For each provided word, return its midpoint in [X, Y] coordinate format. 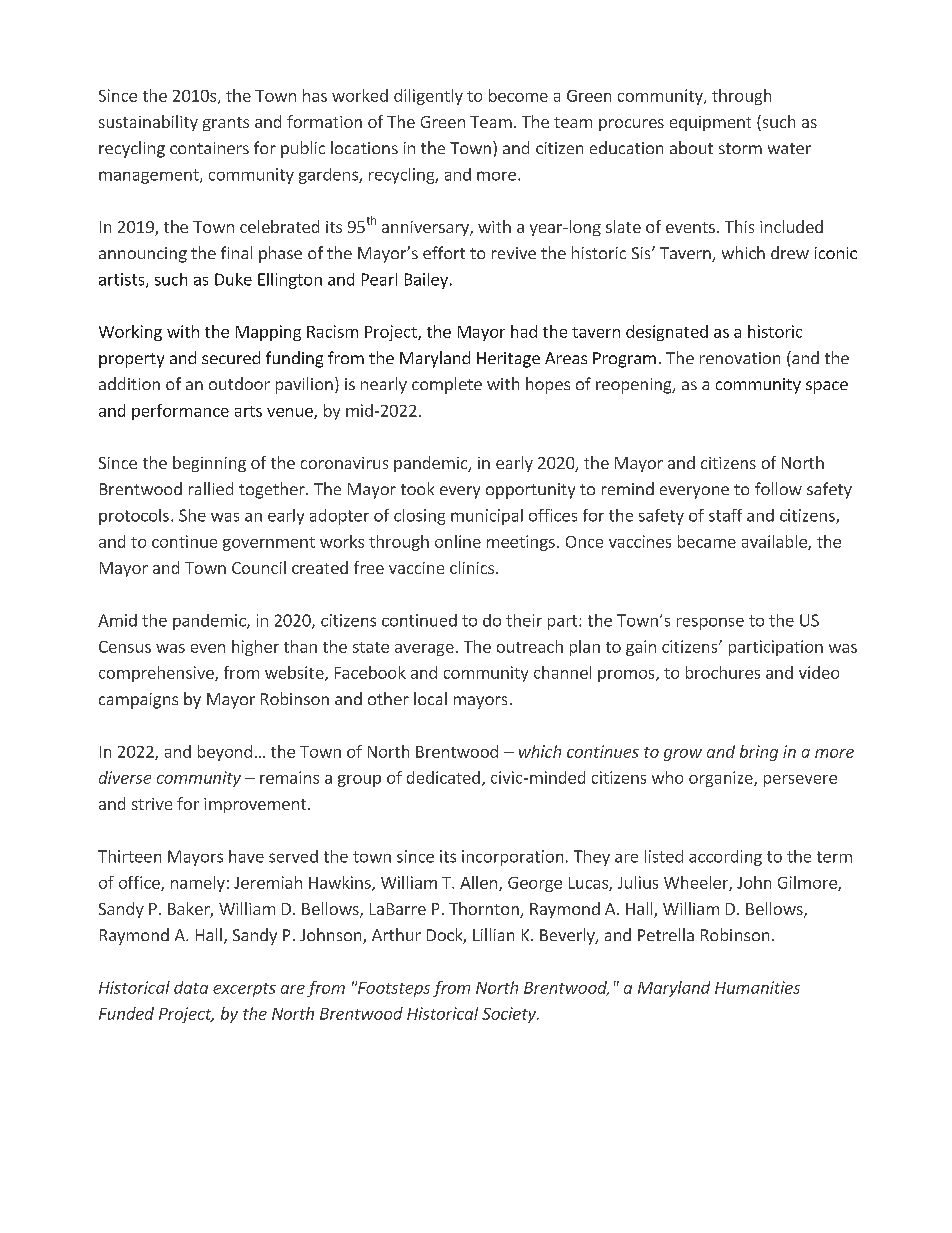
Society [510, 1015]
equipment [710, 123]
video [819, 672]
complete [447, 385]
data [191, 987]
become [518, 95]
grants [226, 124]
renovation [740, 358]
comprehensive [157, 674]
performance [180, 412]
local [430, 698]
